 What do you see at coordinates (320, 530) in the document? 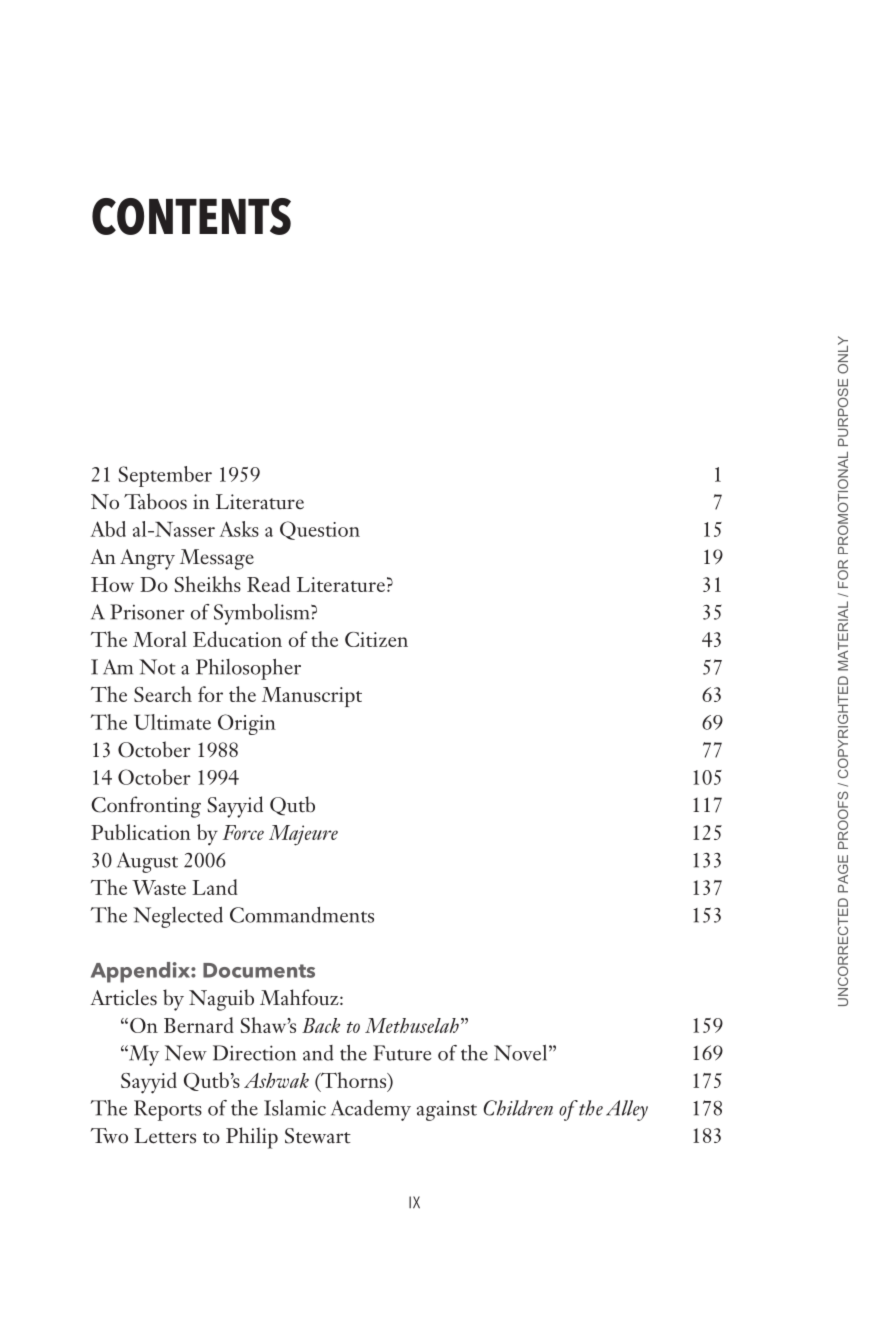
I see `Question` at bounding box center [320, 530].
